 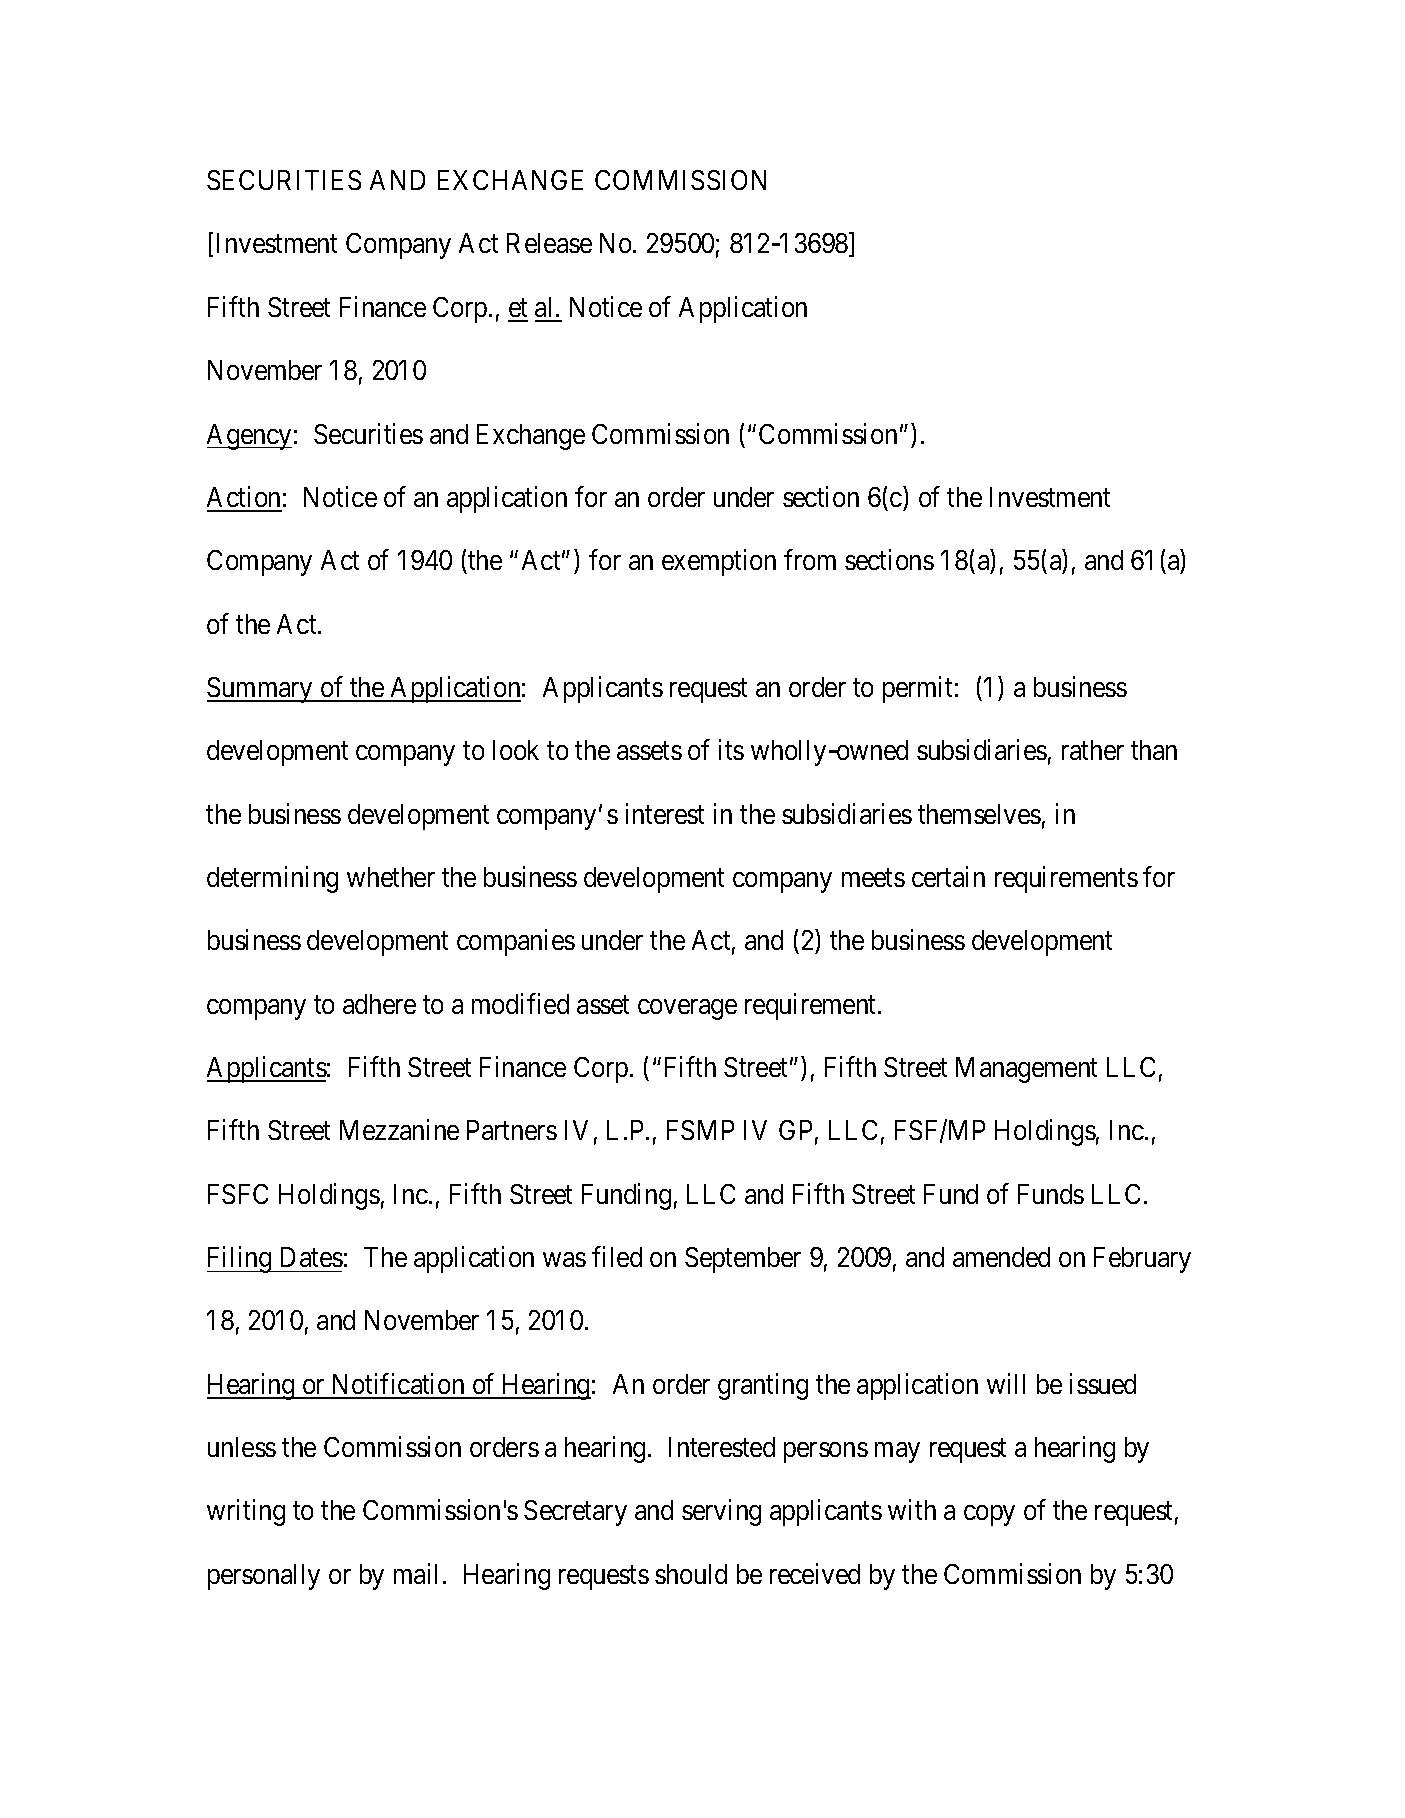 What do you see at coordinates (687, 1009) in the screenshot?
I see `coverage` at bounding box center [687, 1009].
